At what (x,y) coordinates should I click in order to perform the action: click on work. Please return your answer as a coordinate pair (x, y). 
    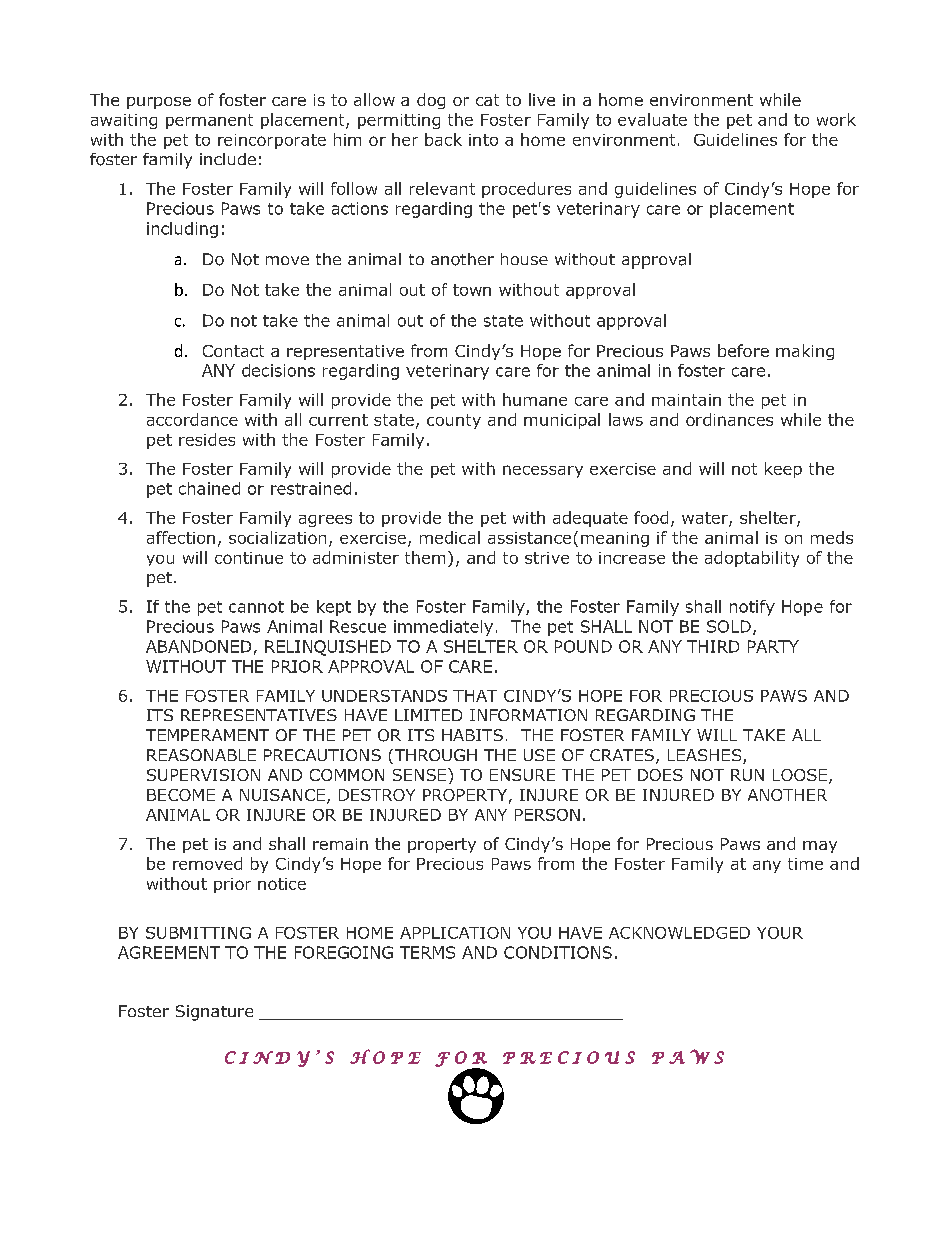
    Looking at the image, I should click on (836, 119).
